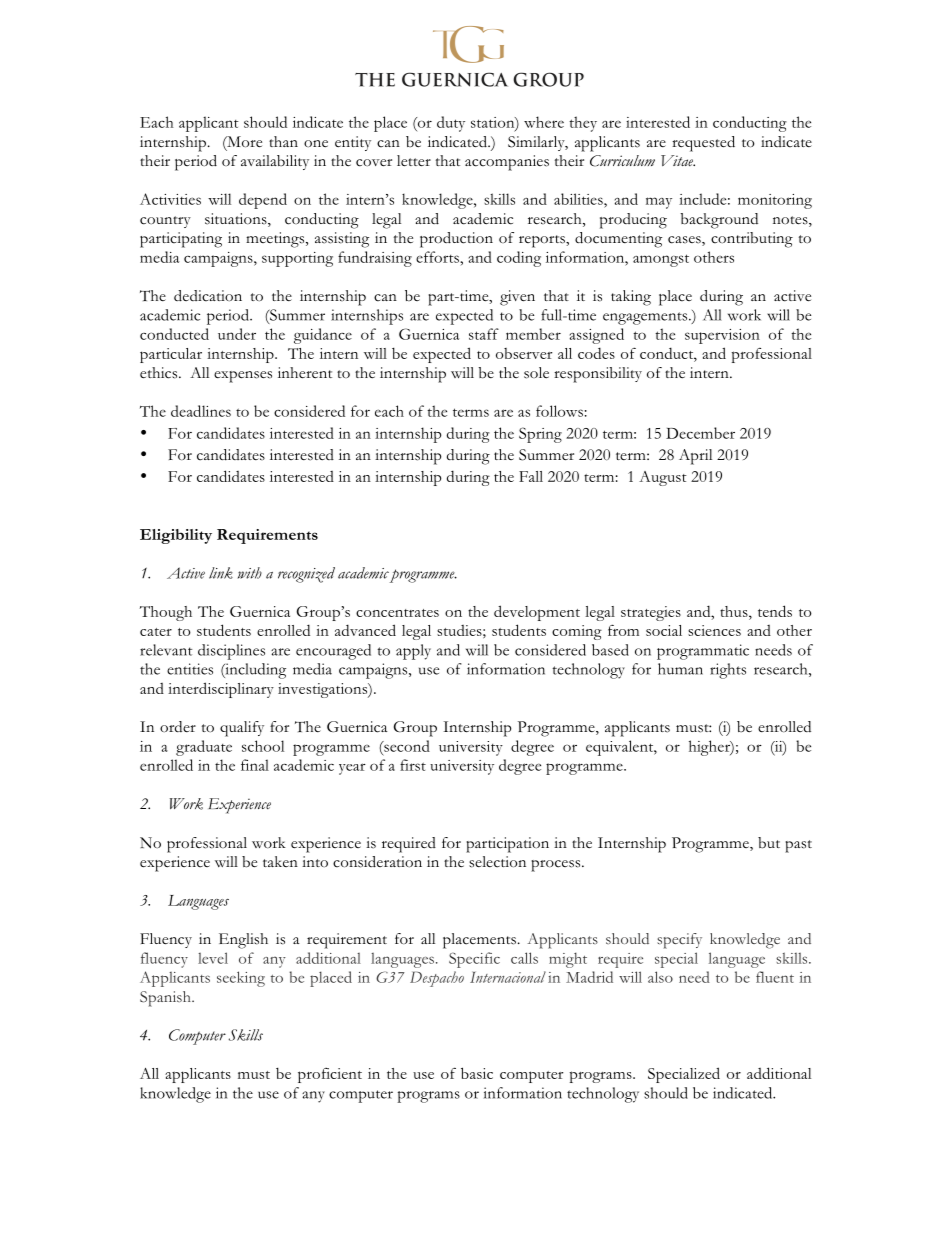  What do you see at coordinates (537, 613) in the screenshot?
I see `development` at bounding box center [537, 613].
